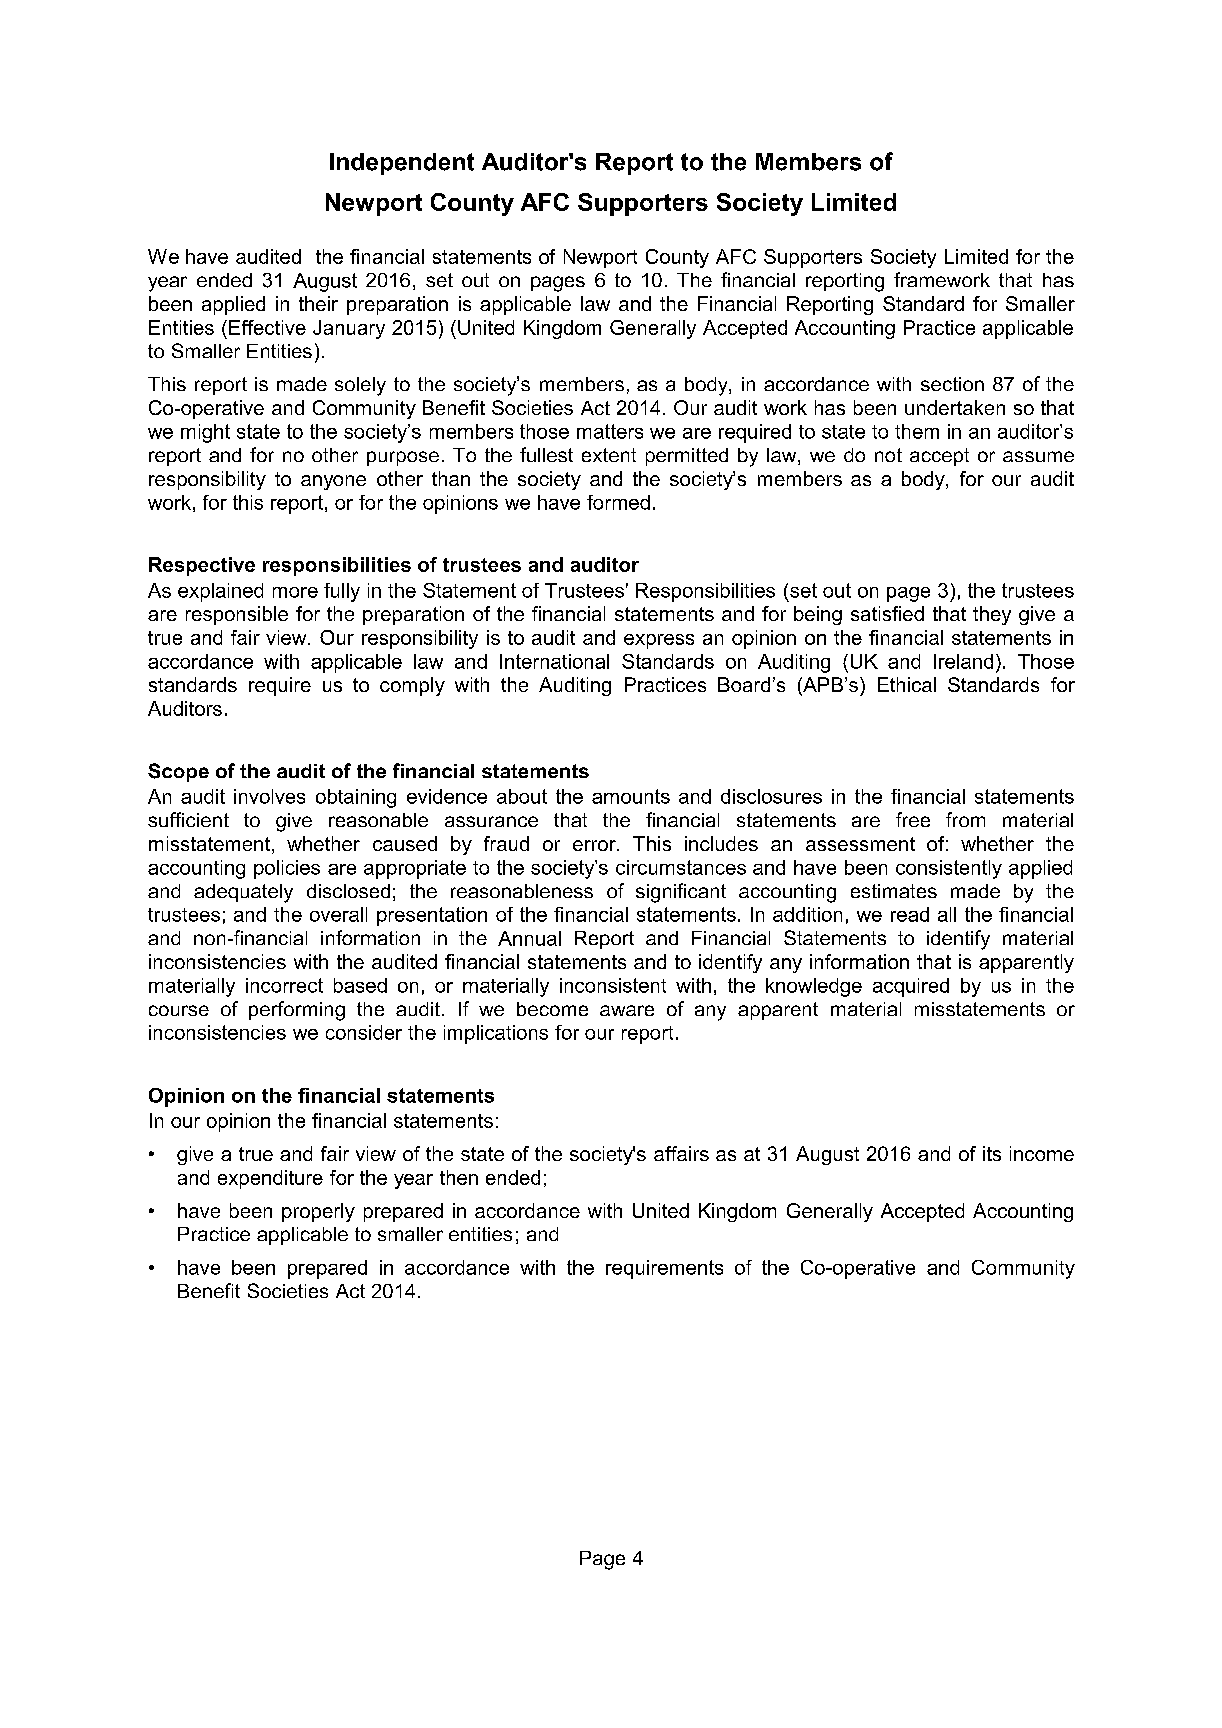 This document has height=1728, width=1222. Describe the element at coordinates (318, 303) in the document. I see `their` at that location.
